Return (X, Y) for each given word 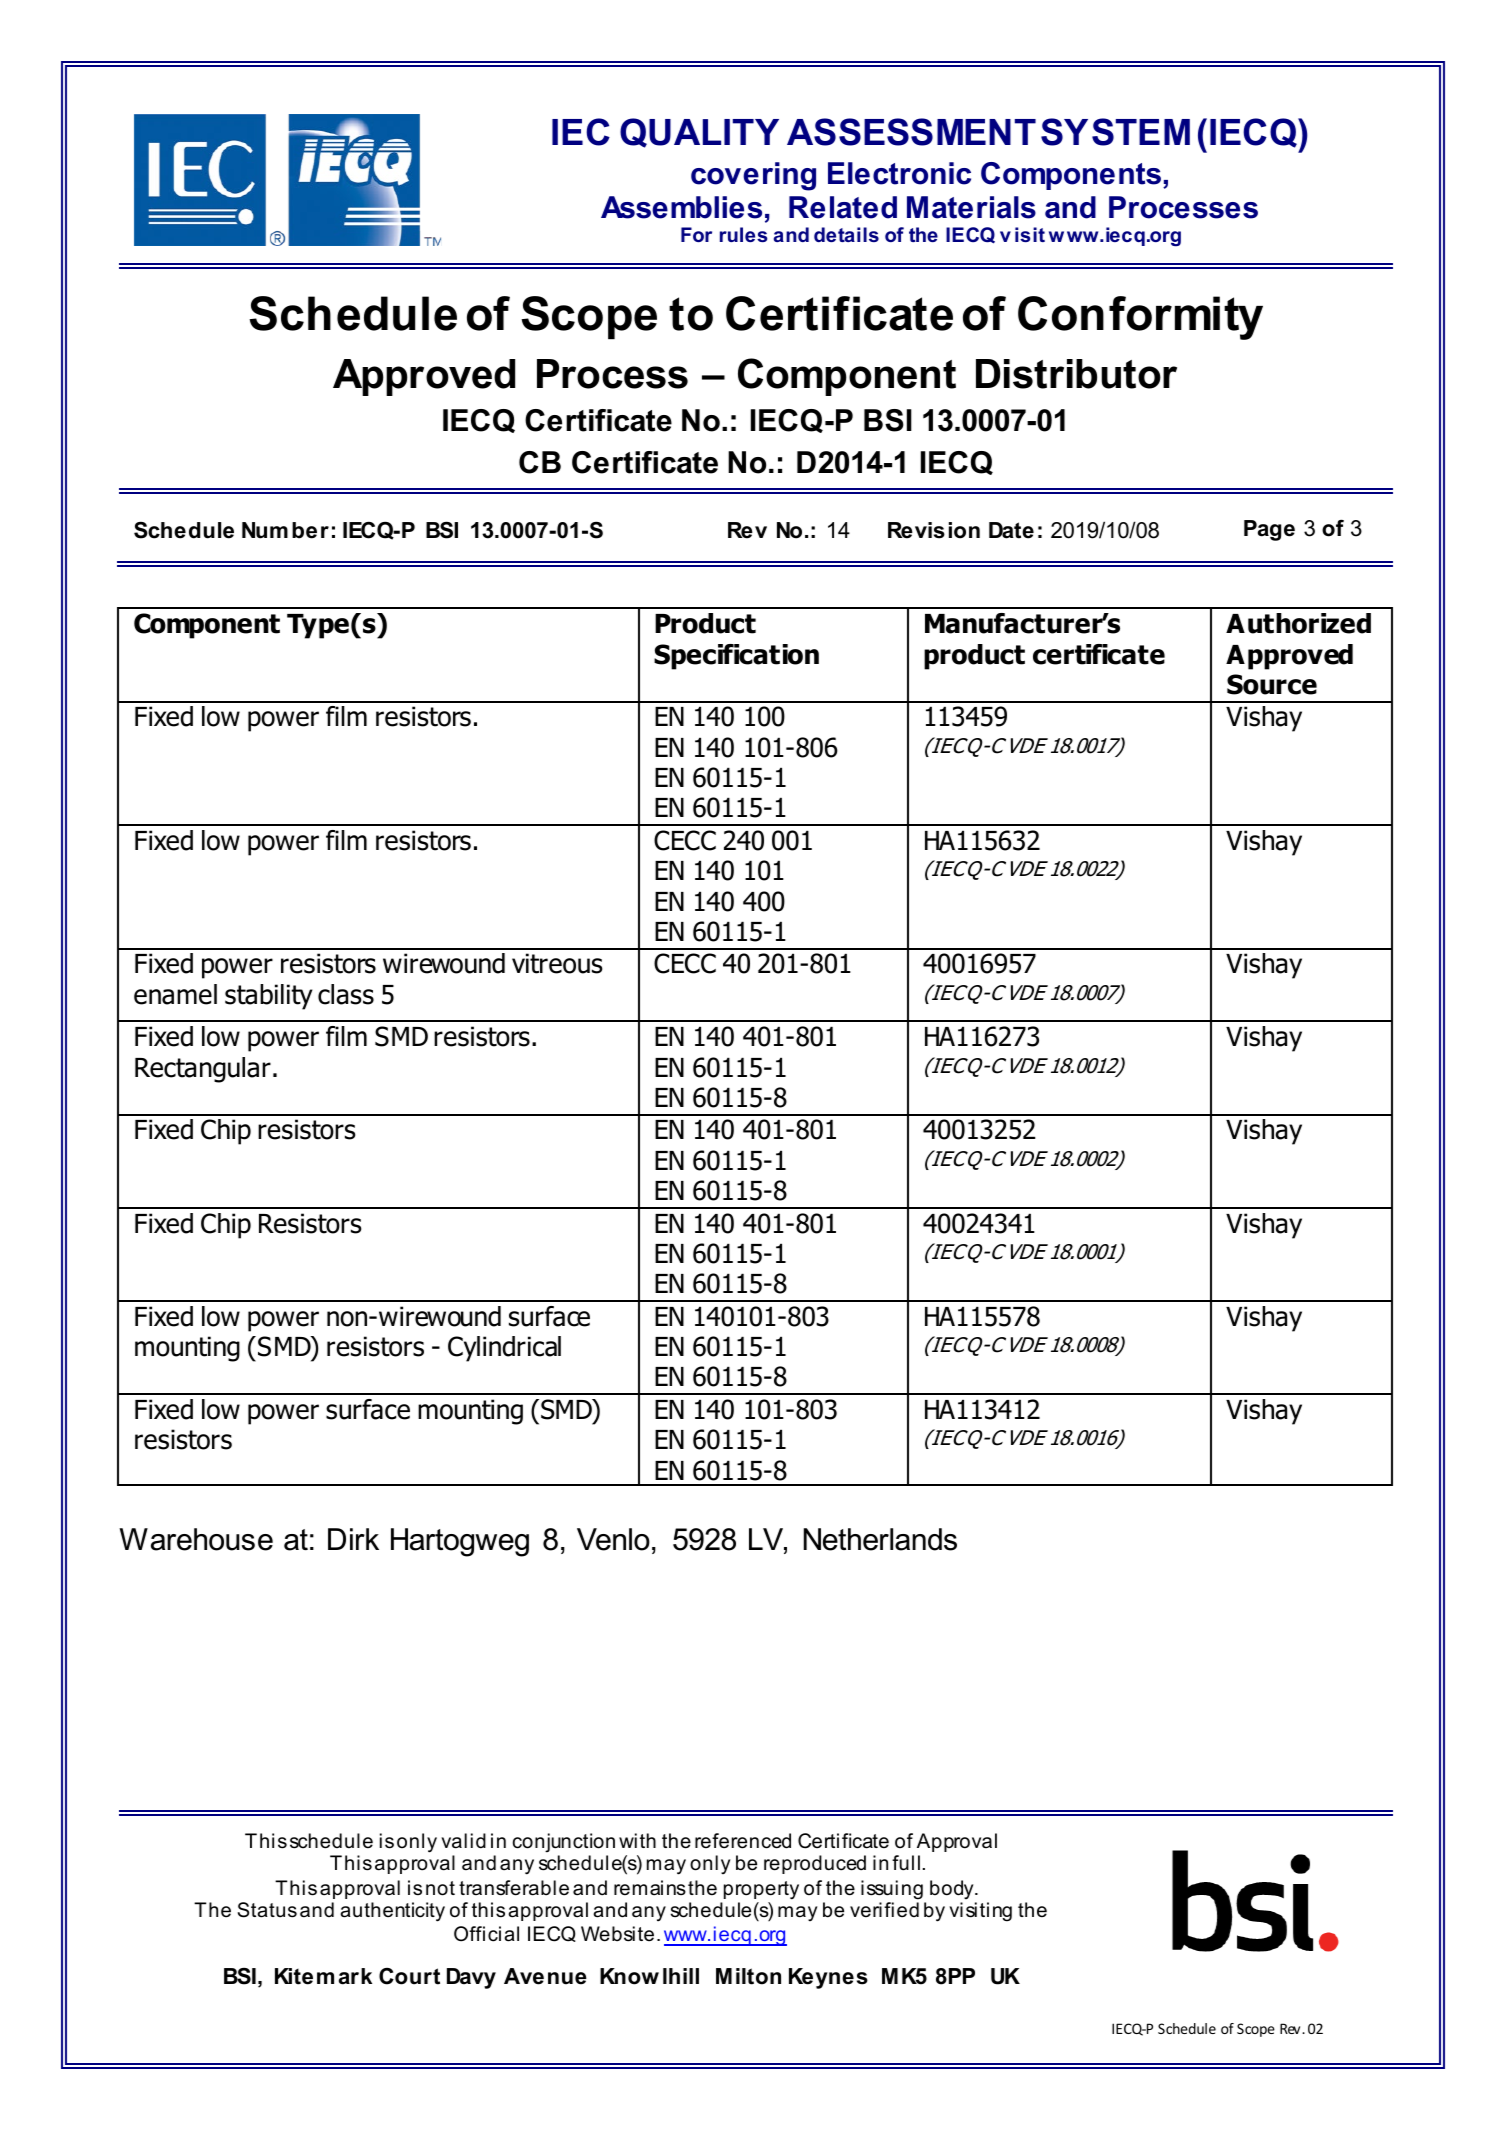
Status (267, 1910)
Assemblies (681, 207)
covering (753, 176)
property (761, 1890)
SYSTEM (1115, 132)
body (953, 1889)
